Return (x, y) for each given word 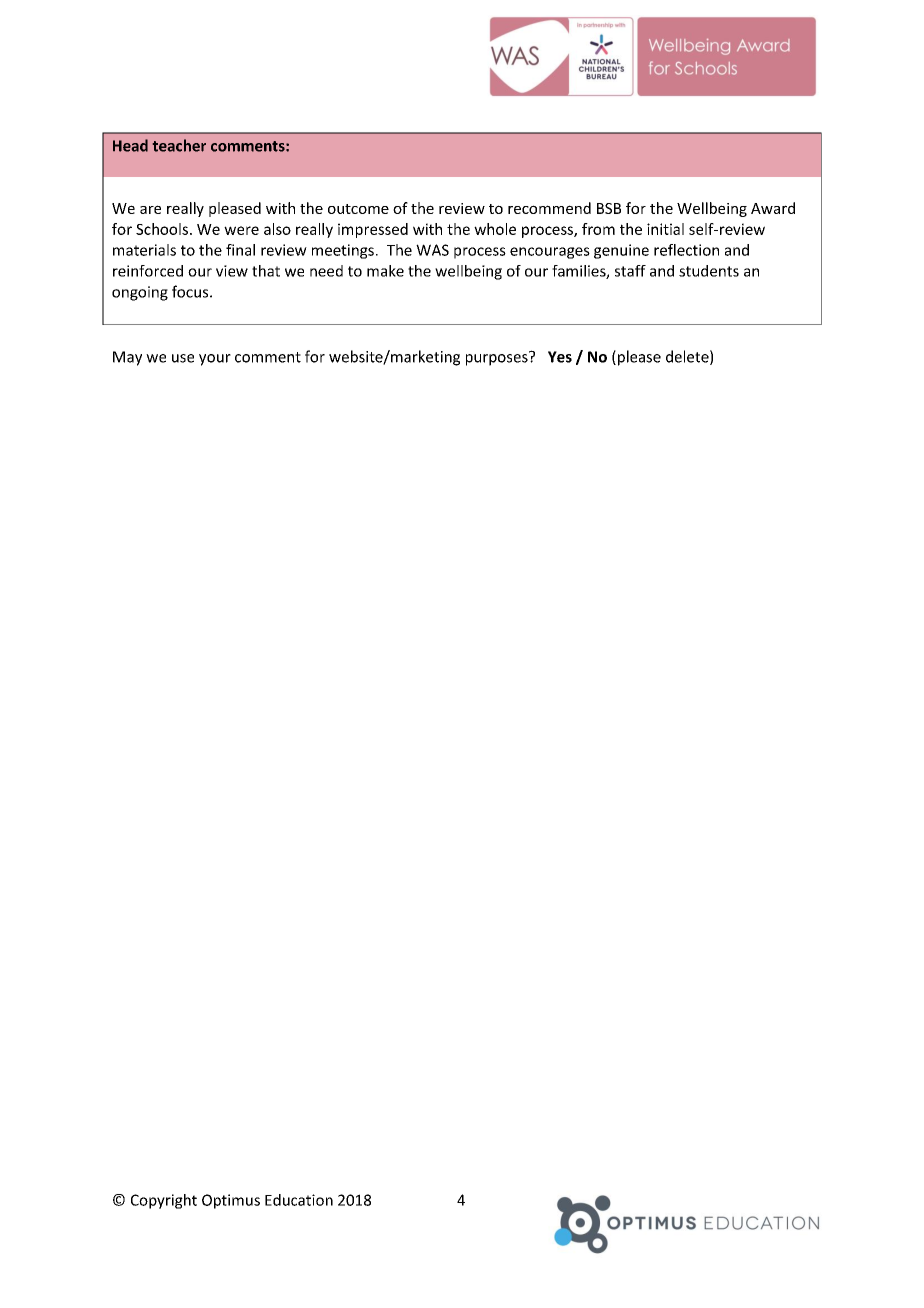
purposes (498, 359)
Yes (560, 357)
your (215, 360)
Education (299, 1200)
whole (495, 229)
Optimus (231, 1201)
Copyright (164, 1201)
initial (665, 229)
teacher (179, 145)
